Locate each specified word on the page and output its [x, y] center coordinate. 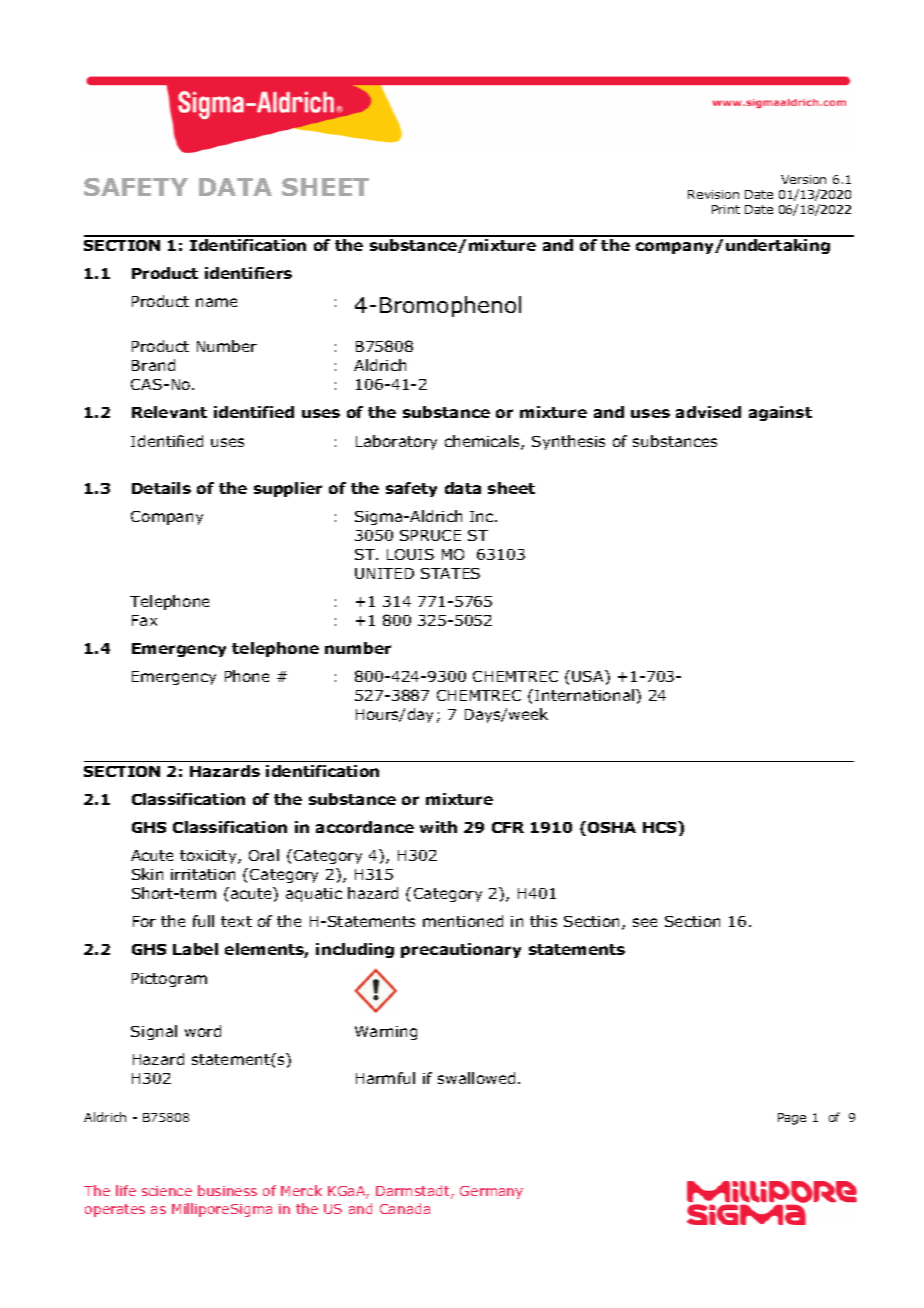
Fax [144, 620]
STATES [450, 573]
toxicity [209, 857]
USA [589, 676]
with [438, 827]
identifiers [248, 273]
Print [726, 209]
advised [708, 412]
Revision [713, 194]
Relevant [169, 412]
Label [195, 949]
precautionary [461, 950]
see [645, 922]
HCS [661, 827]
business [227, 1190]
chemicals [483, 442]
